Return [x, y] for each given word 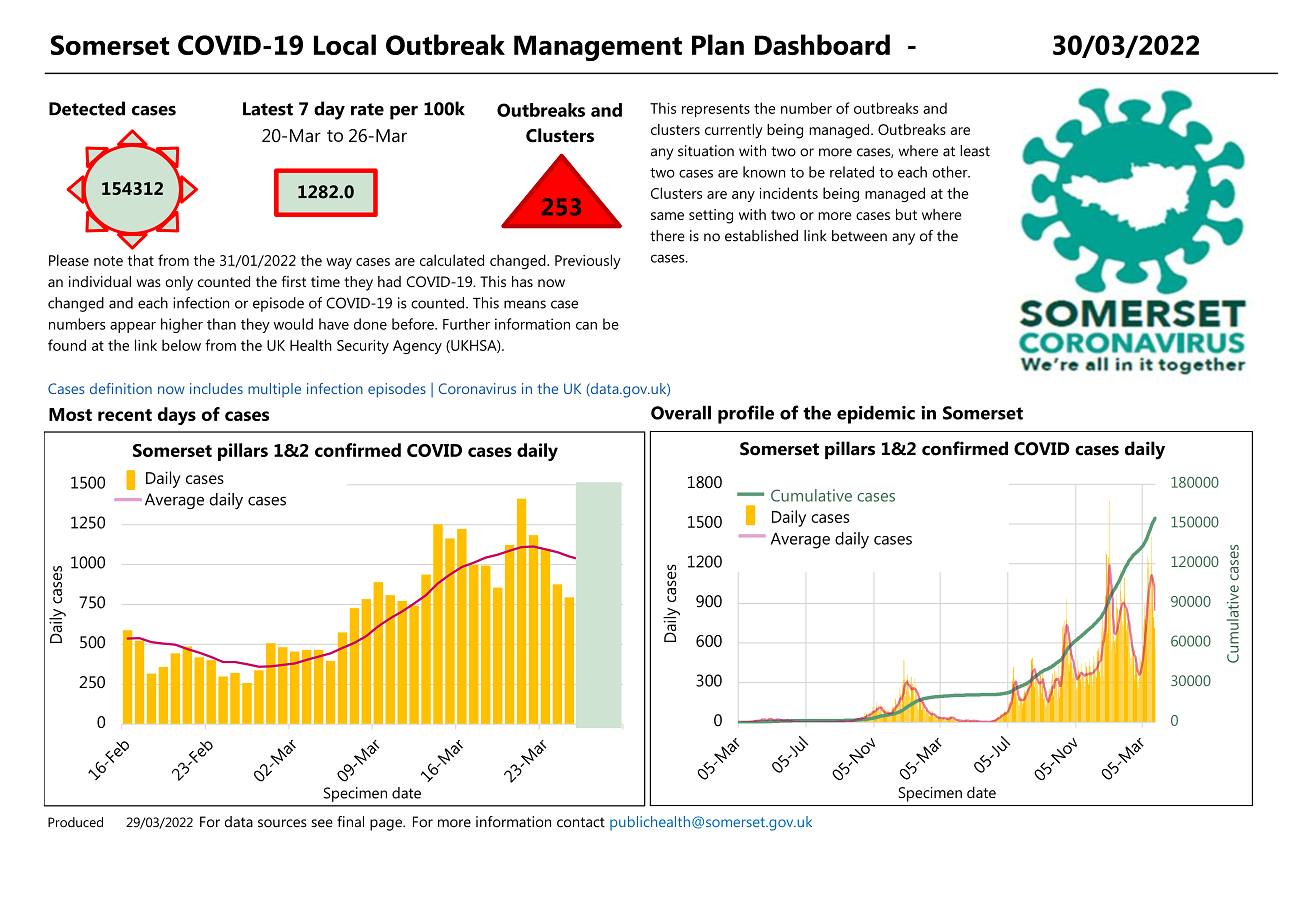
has [522, 281]
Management [598, 48]
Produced [75, 822]
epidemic [876, 414]
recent [125, 415]
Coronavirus [477, 388]
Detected [87, 108]
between [859, 236]
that [141, 260]
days [177, 416]
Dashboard [822, 44]
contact [581, 822]
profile [746, 414]
